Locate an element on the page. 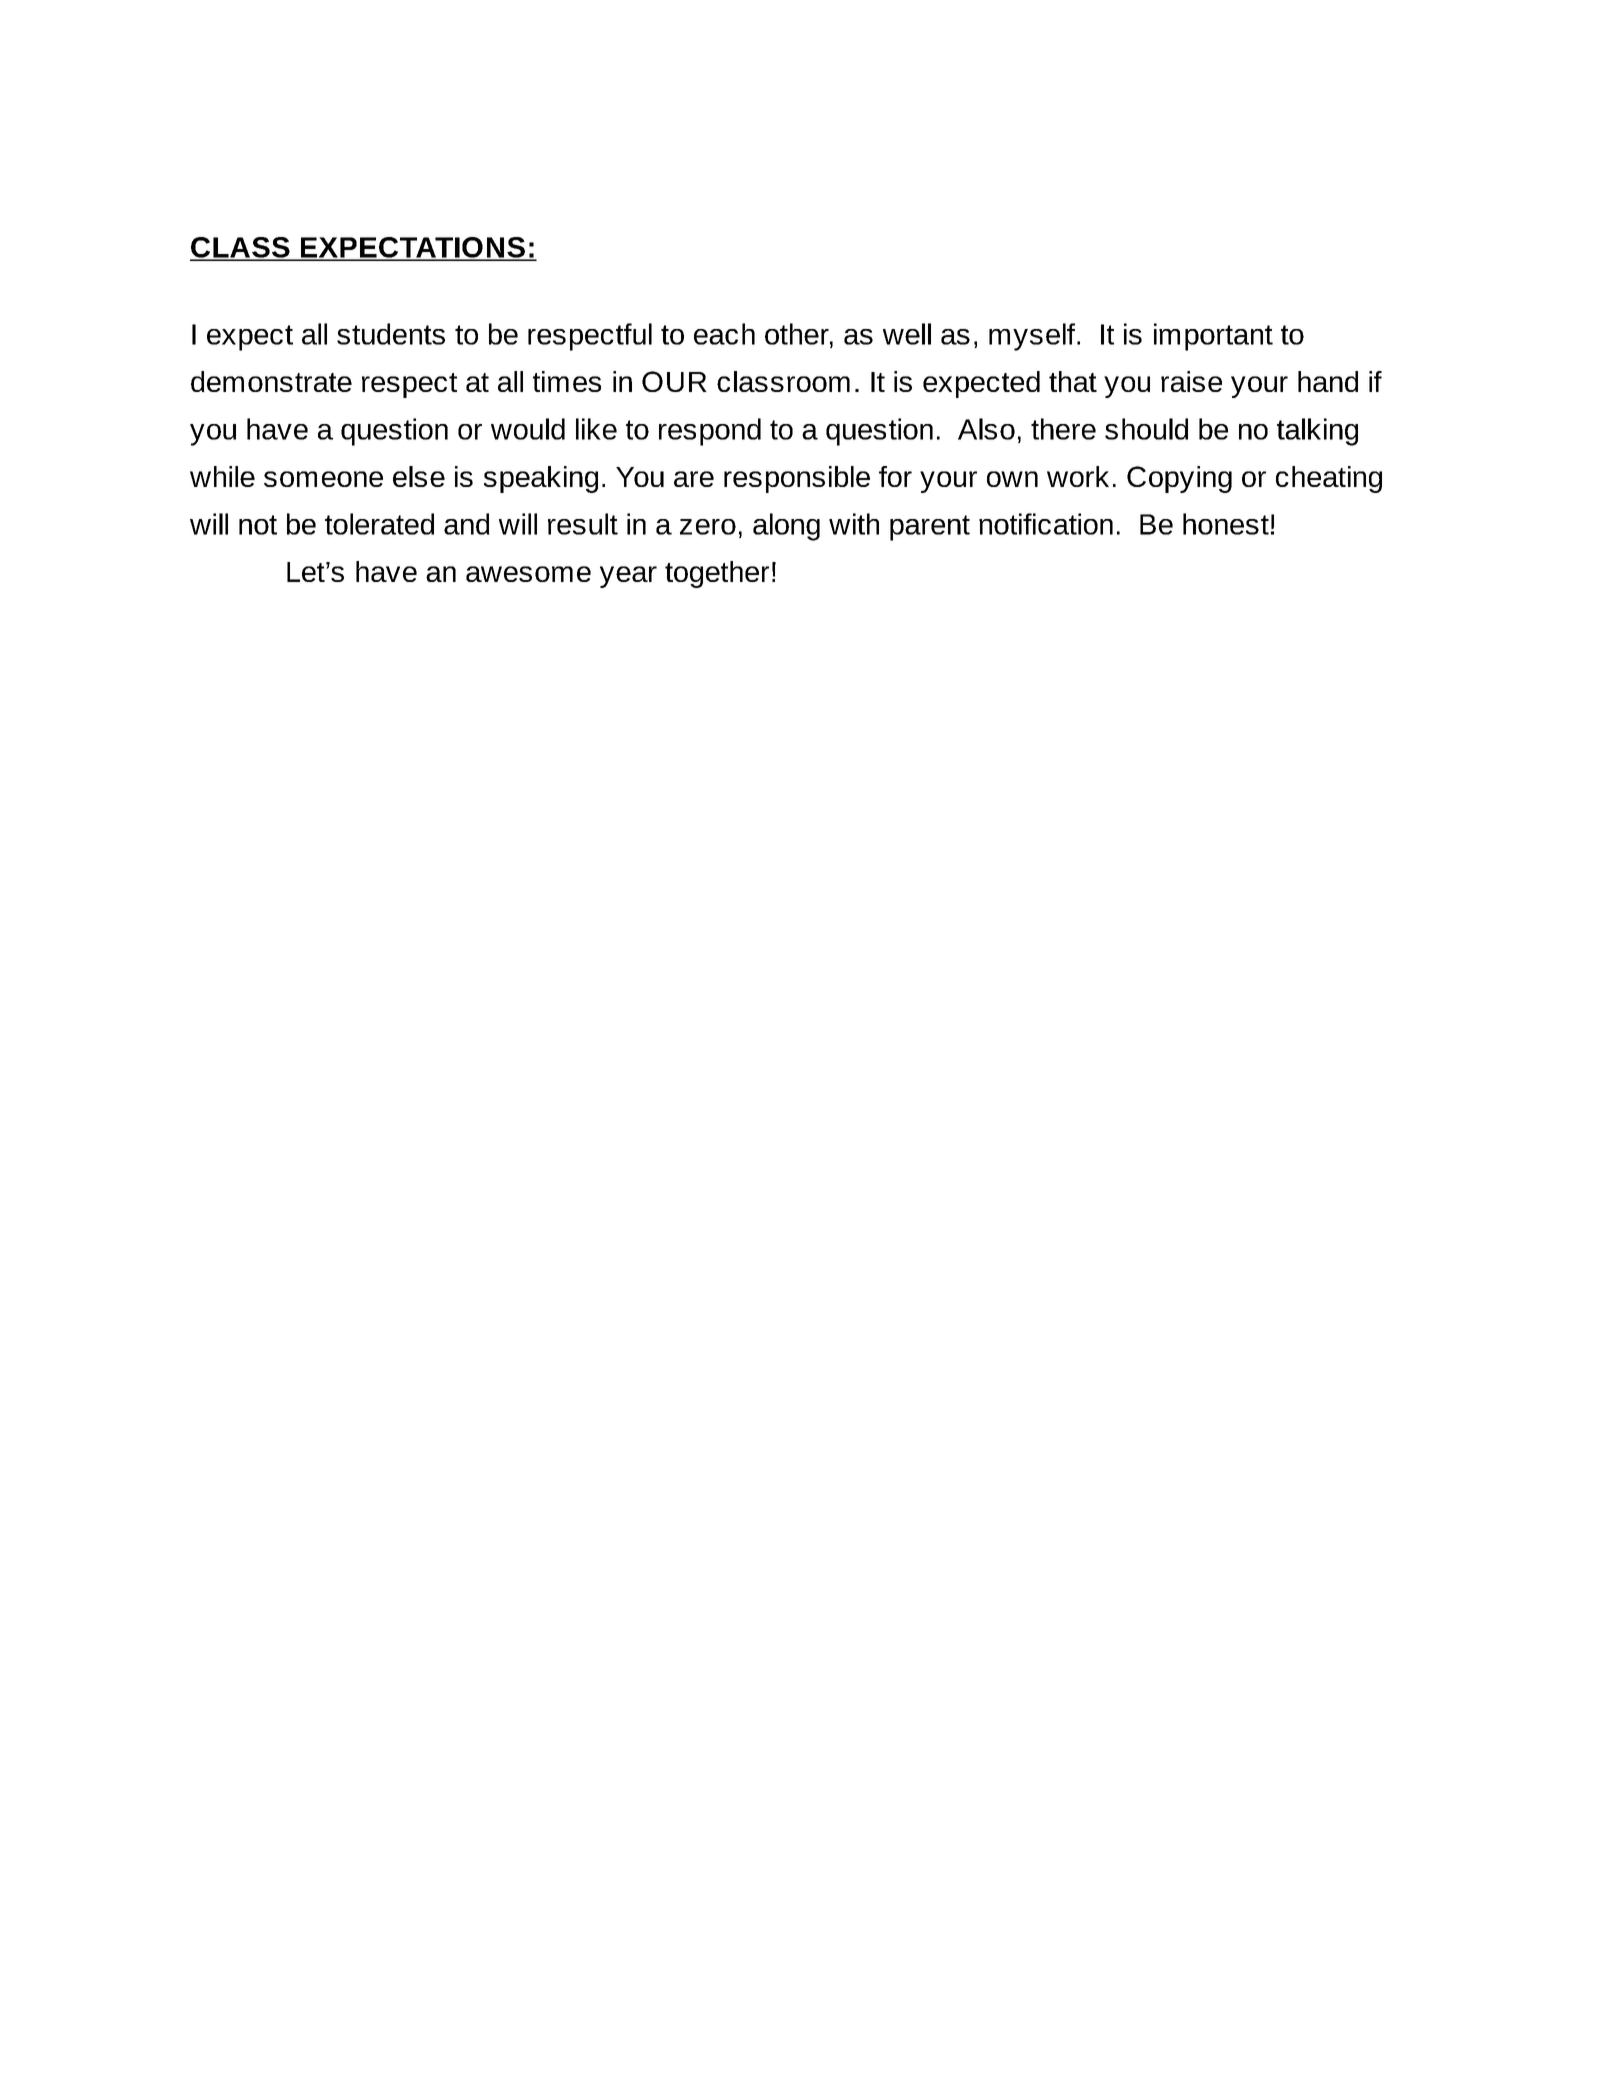 The width and height of the page is (1615, 2090). important is located at coordinates (1213, 337).
